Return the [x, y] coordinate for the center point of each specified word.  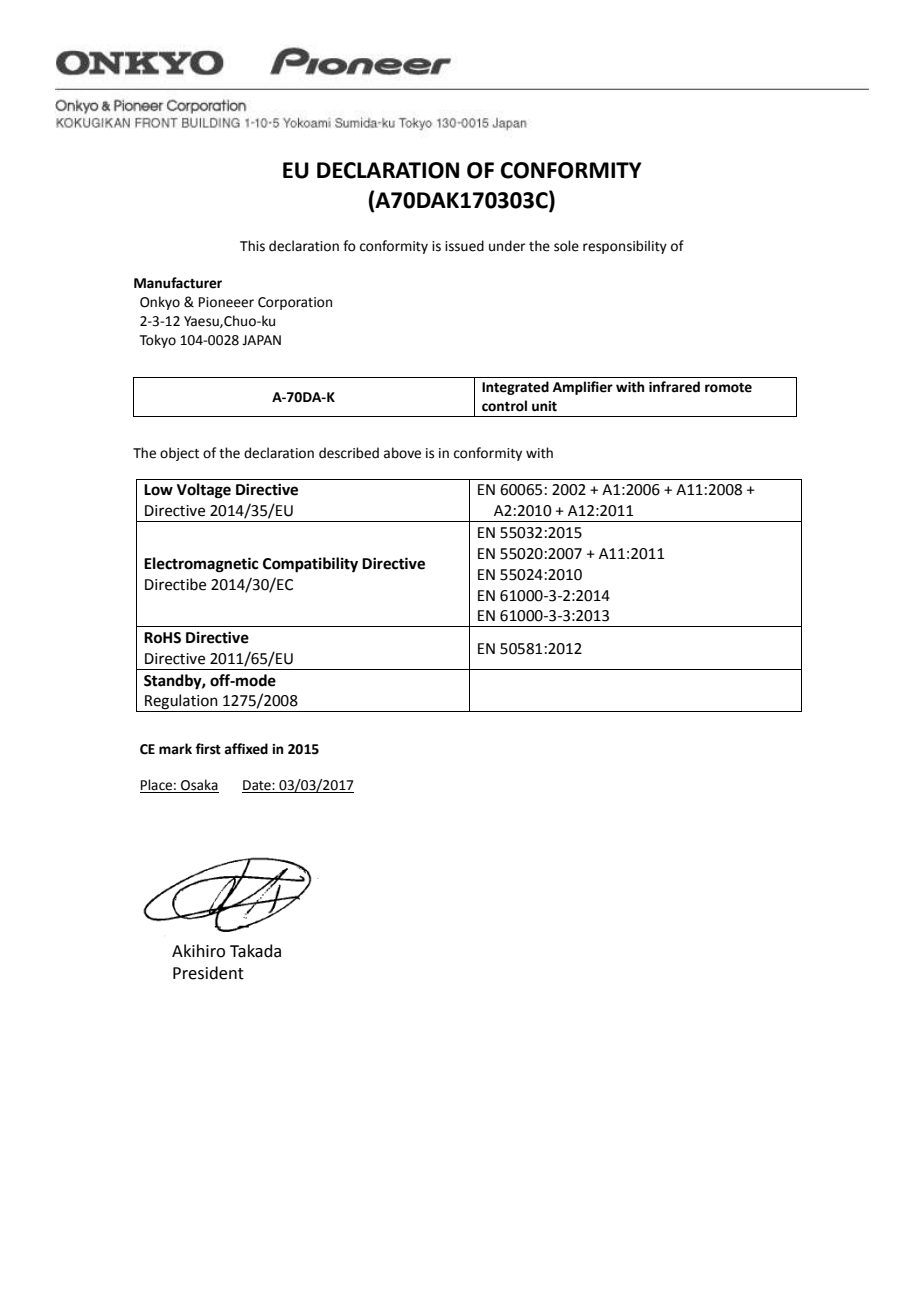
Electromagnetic [201, 565]
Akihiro [198, 951]
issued [464, 246]
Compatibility [310, 565]
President [208, 973]
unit [544, 406]
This [252, 246]
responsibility [625, 247]
